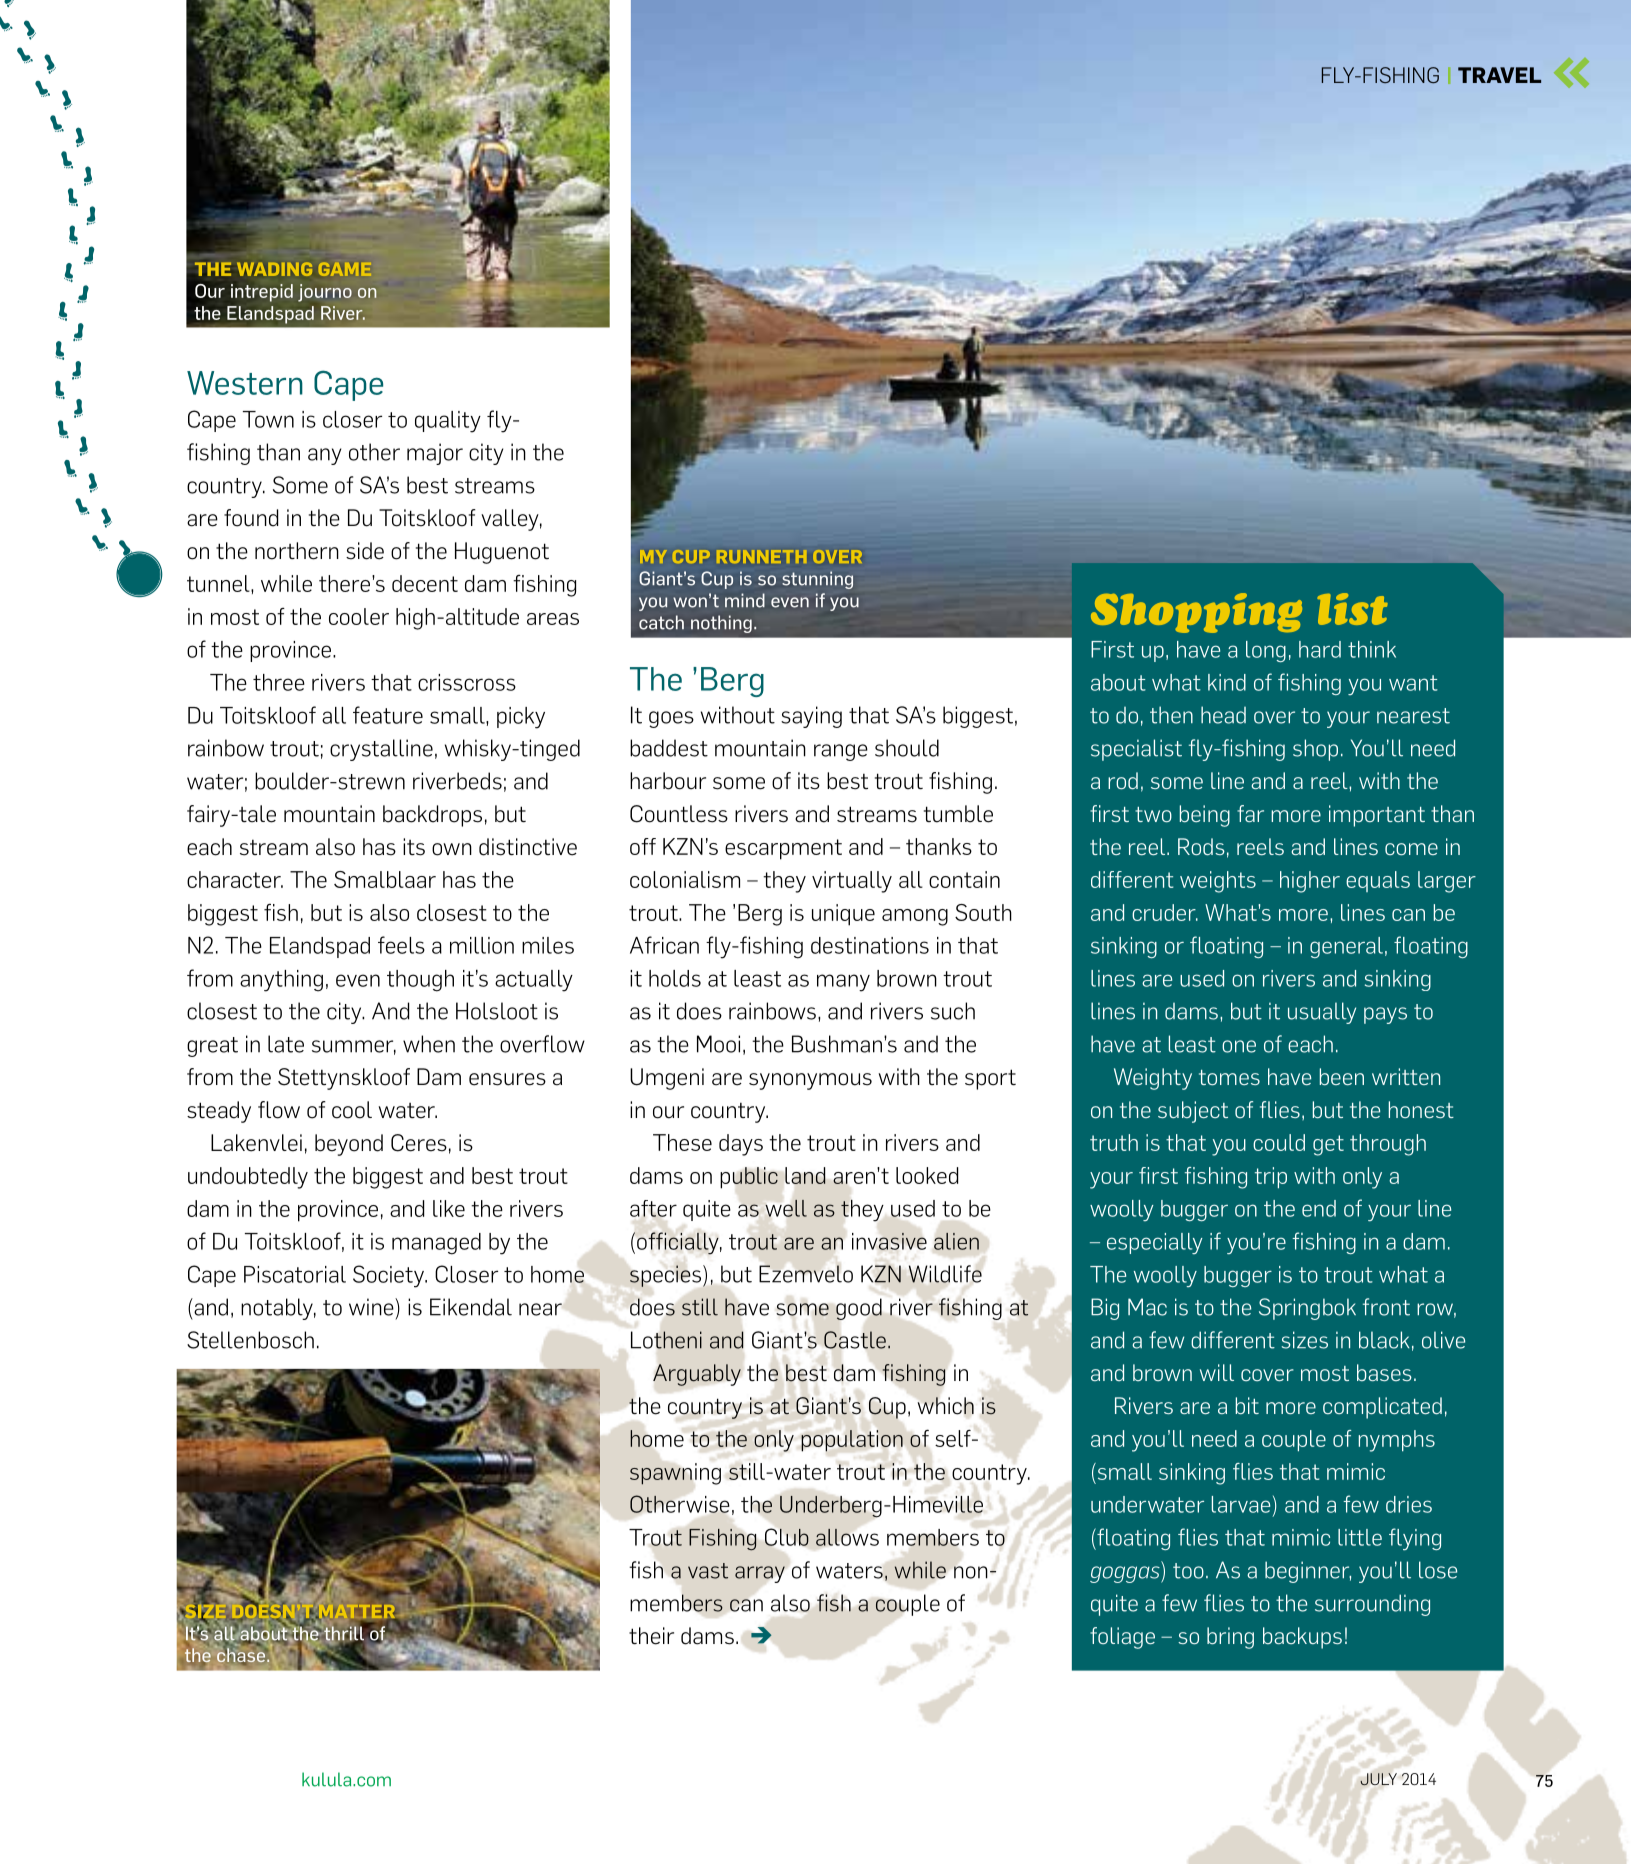 This screenshot has height=1864, width=1631. Describe the element at coordinates (242, 1655) in the screenshot. I see `chase` at that location.
